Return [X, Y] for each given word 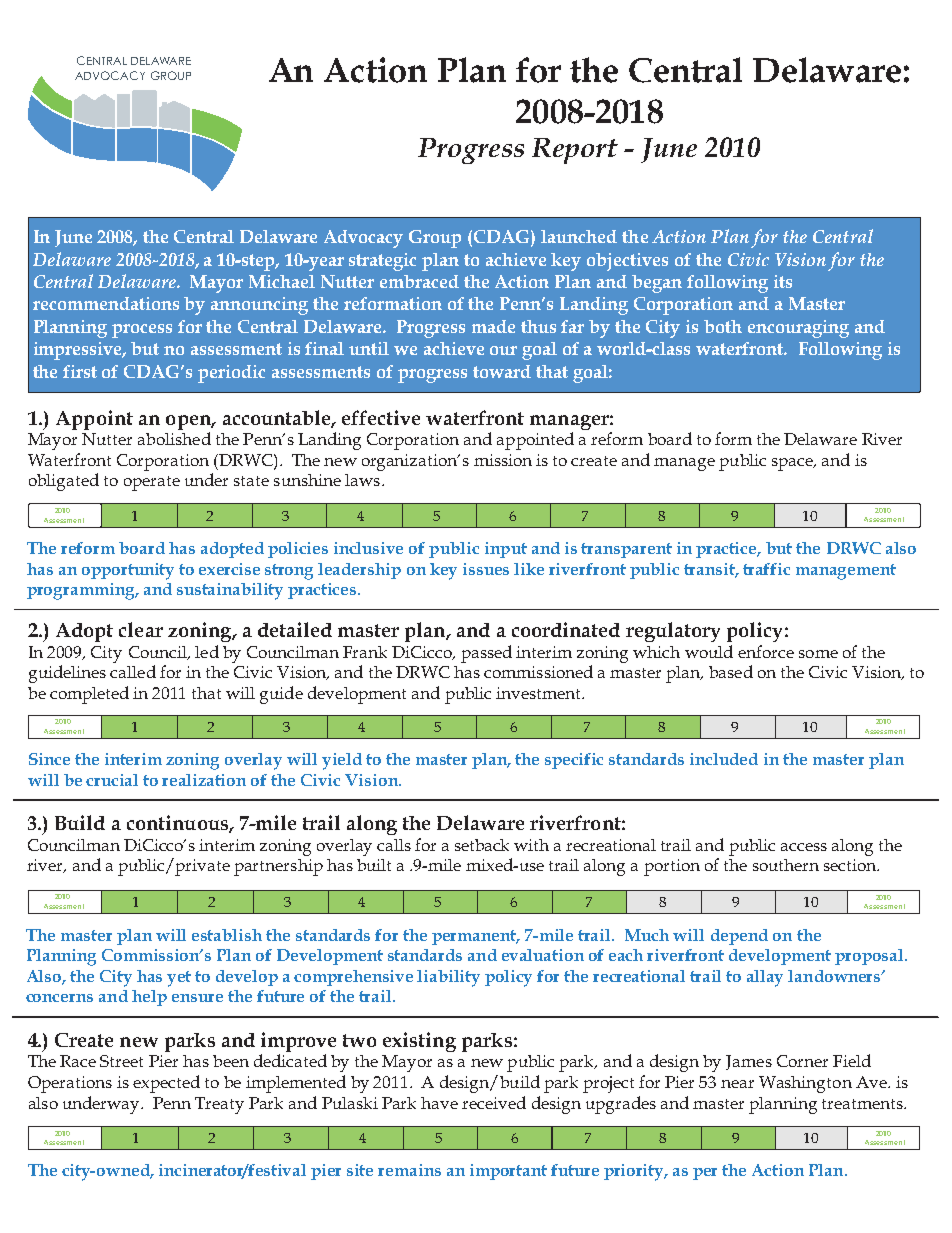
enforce [766, 651]
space [793, 464]
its [783, 281]
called [133, 671]
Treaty [219, 1105]
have [439, 1103]
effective [381, 417]
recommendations [106, 303]
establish [227, 935]
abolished [174, 438]
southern [786, 865]
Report [575, 151]
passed [486, 654]
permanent [475, 937]
